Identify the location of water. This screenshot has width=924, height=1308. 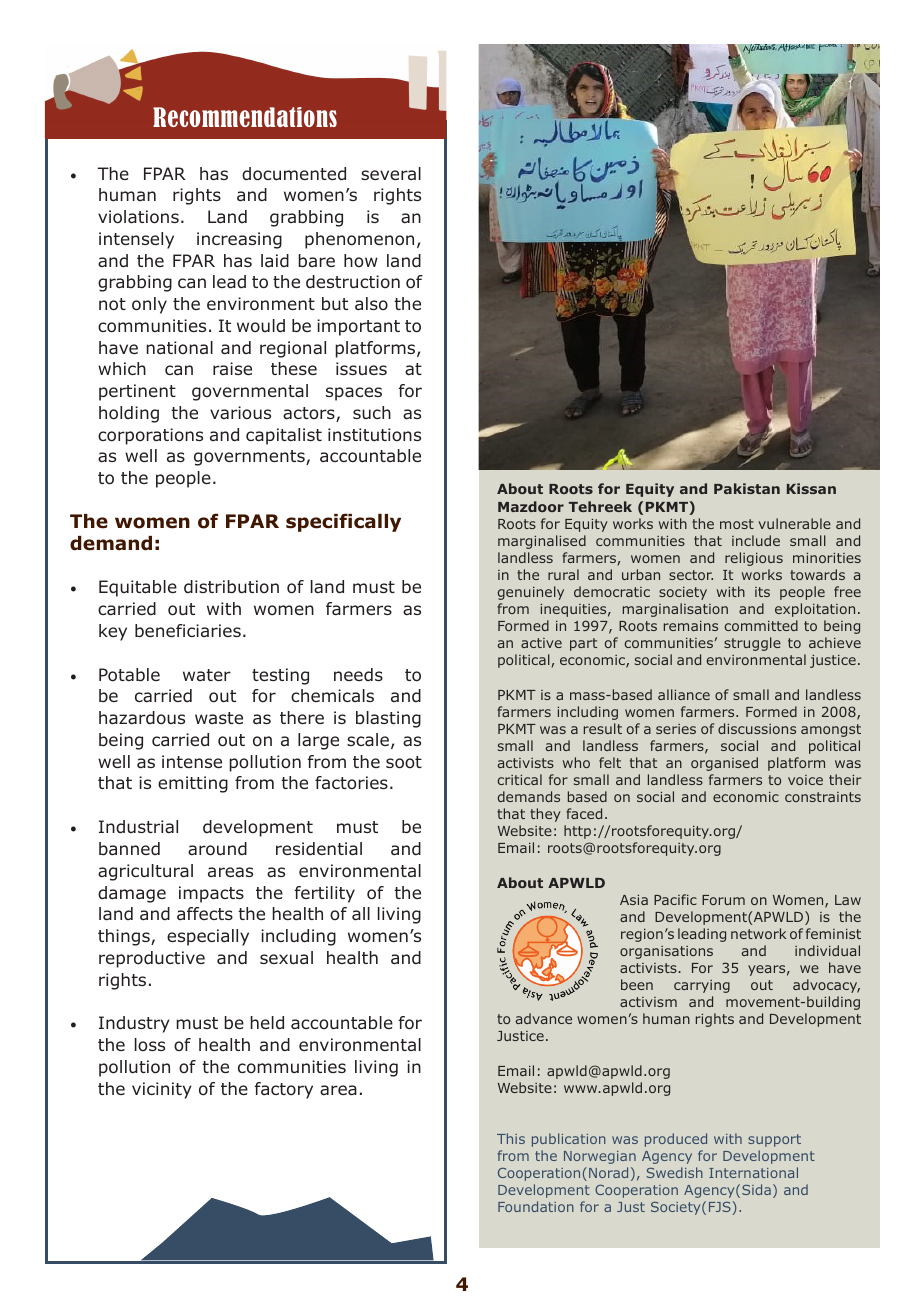
(207, 675).
